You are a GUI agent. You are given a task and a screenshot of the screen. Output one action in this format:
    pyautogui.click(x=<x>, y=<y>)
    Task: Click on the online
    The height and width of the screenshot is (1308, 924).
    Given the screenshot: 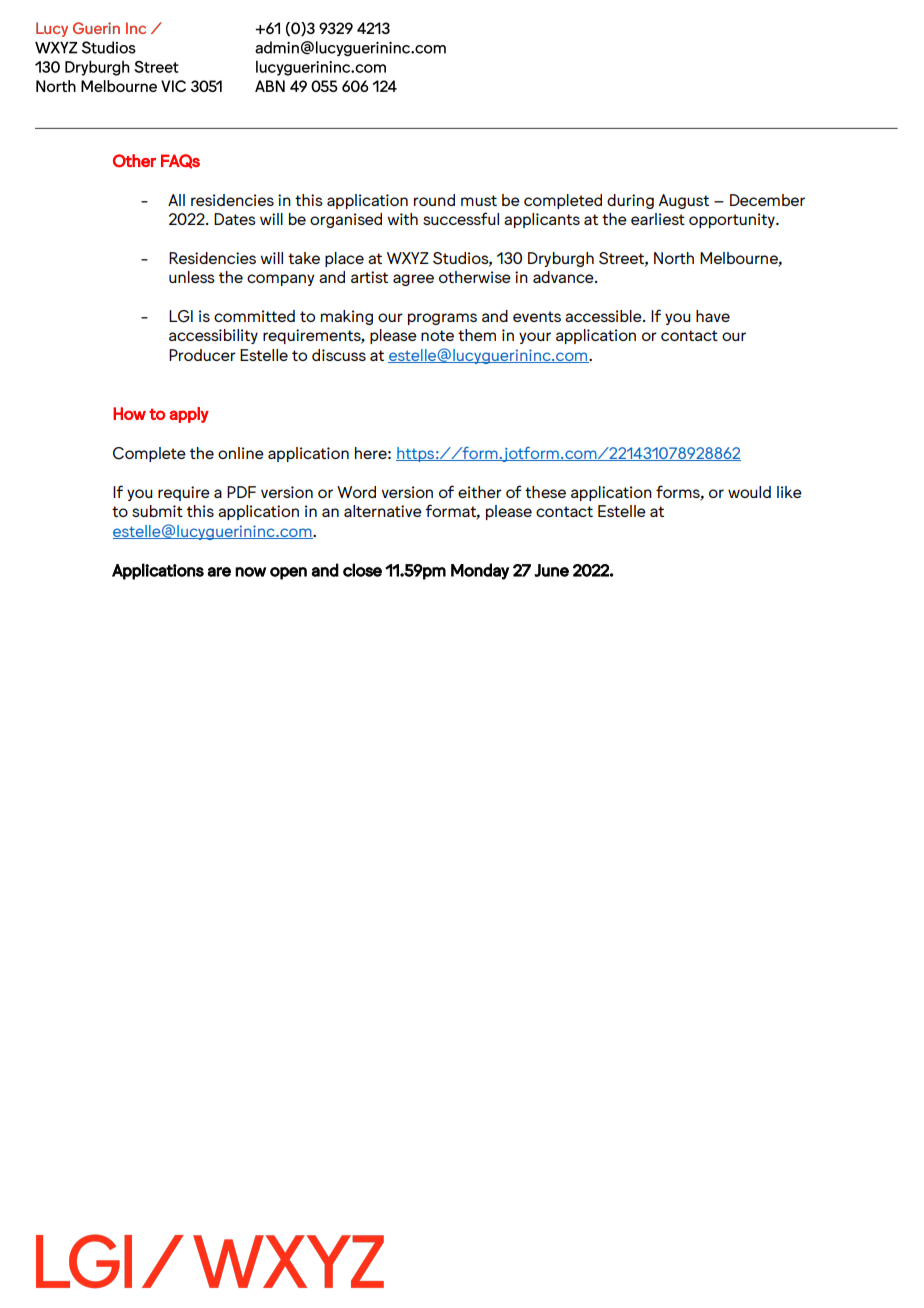 What is the action you would take?
    pyautogui.click(x=241, y=453)
